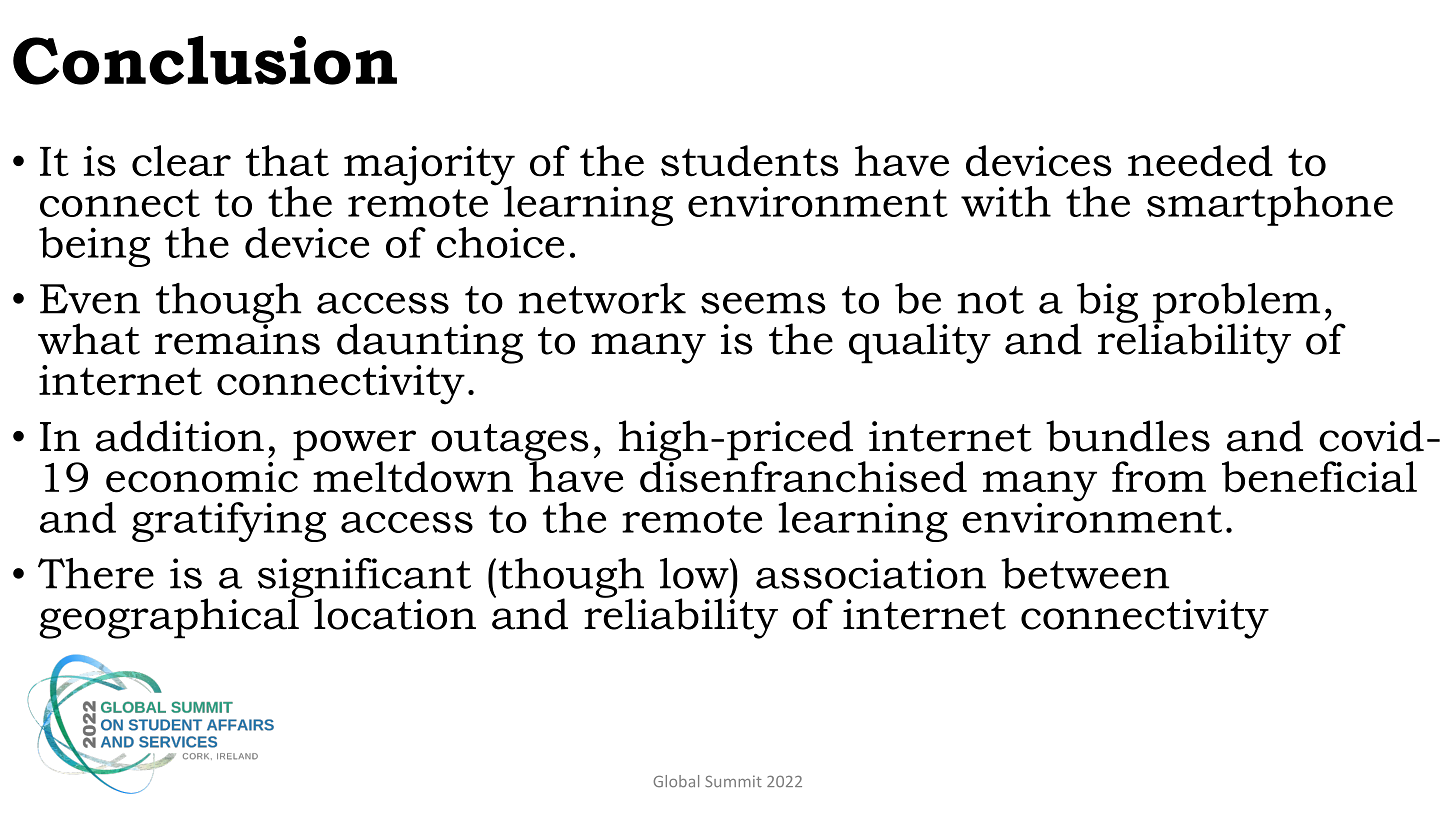 The height and width of the screenshot is (819, 1456). Describe the element at coordinates (750, 161) in the screenshot. I see `students` at that location.
